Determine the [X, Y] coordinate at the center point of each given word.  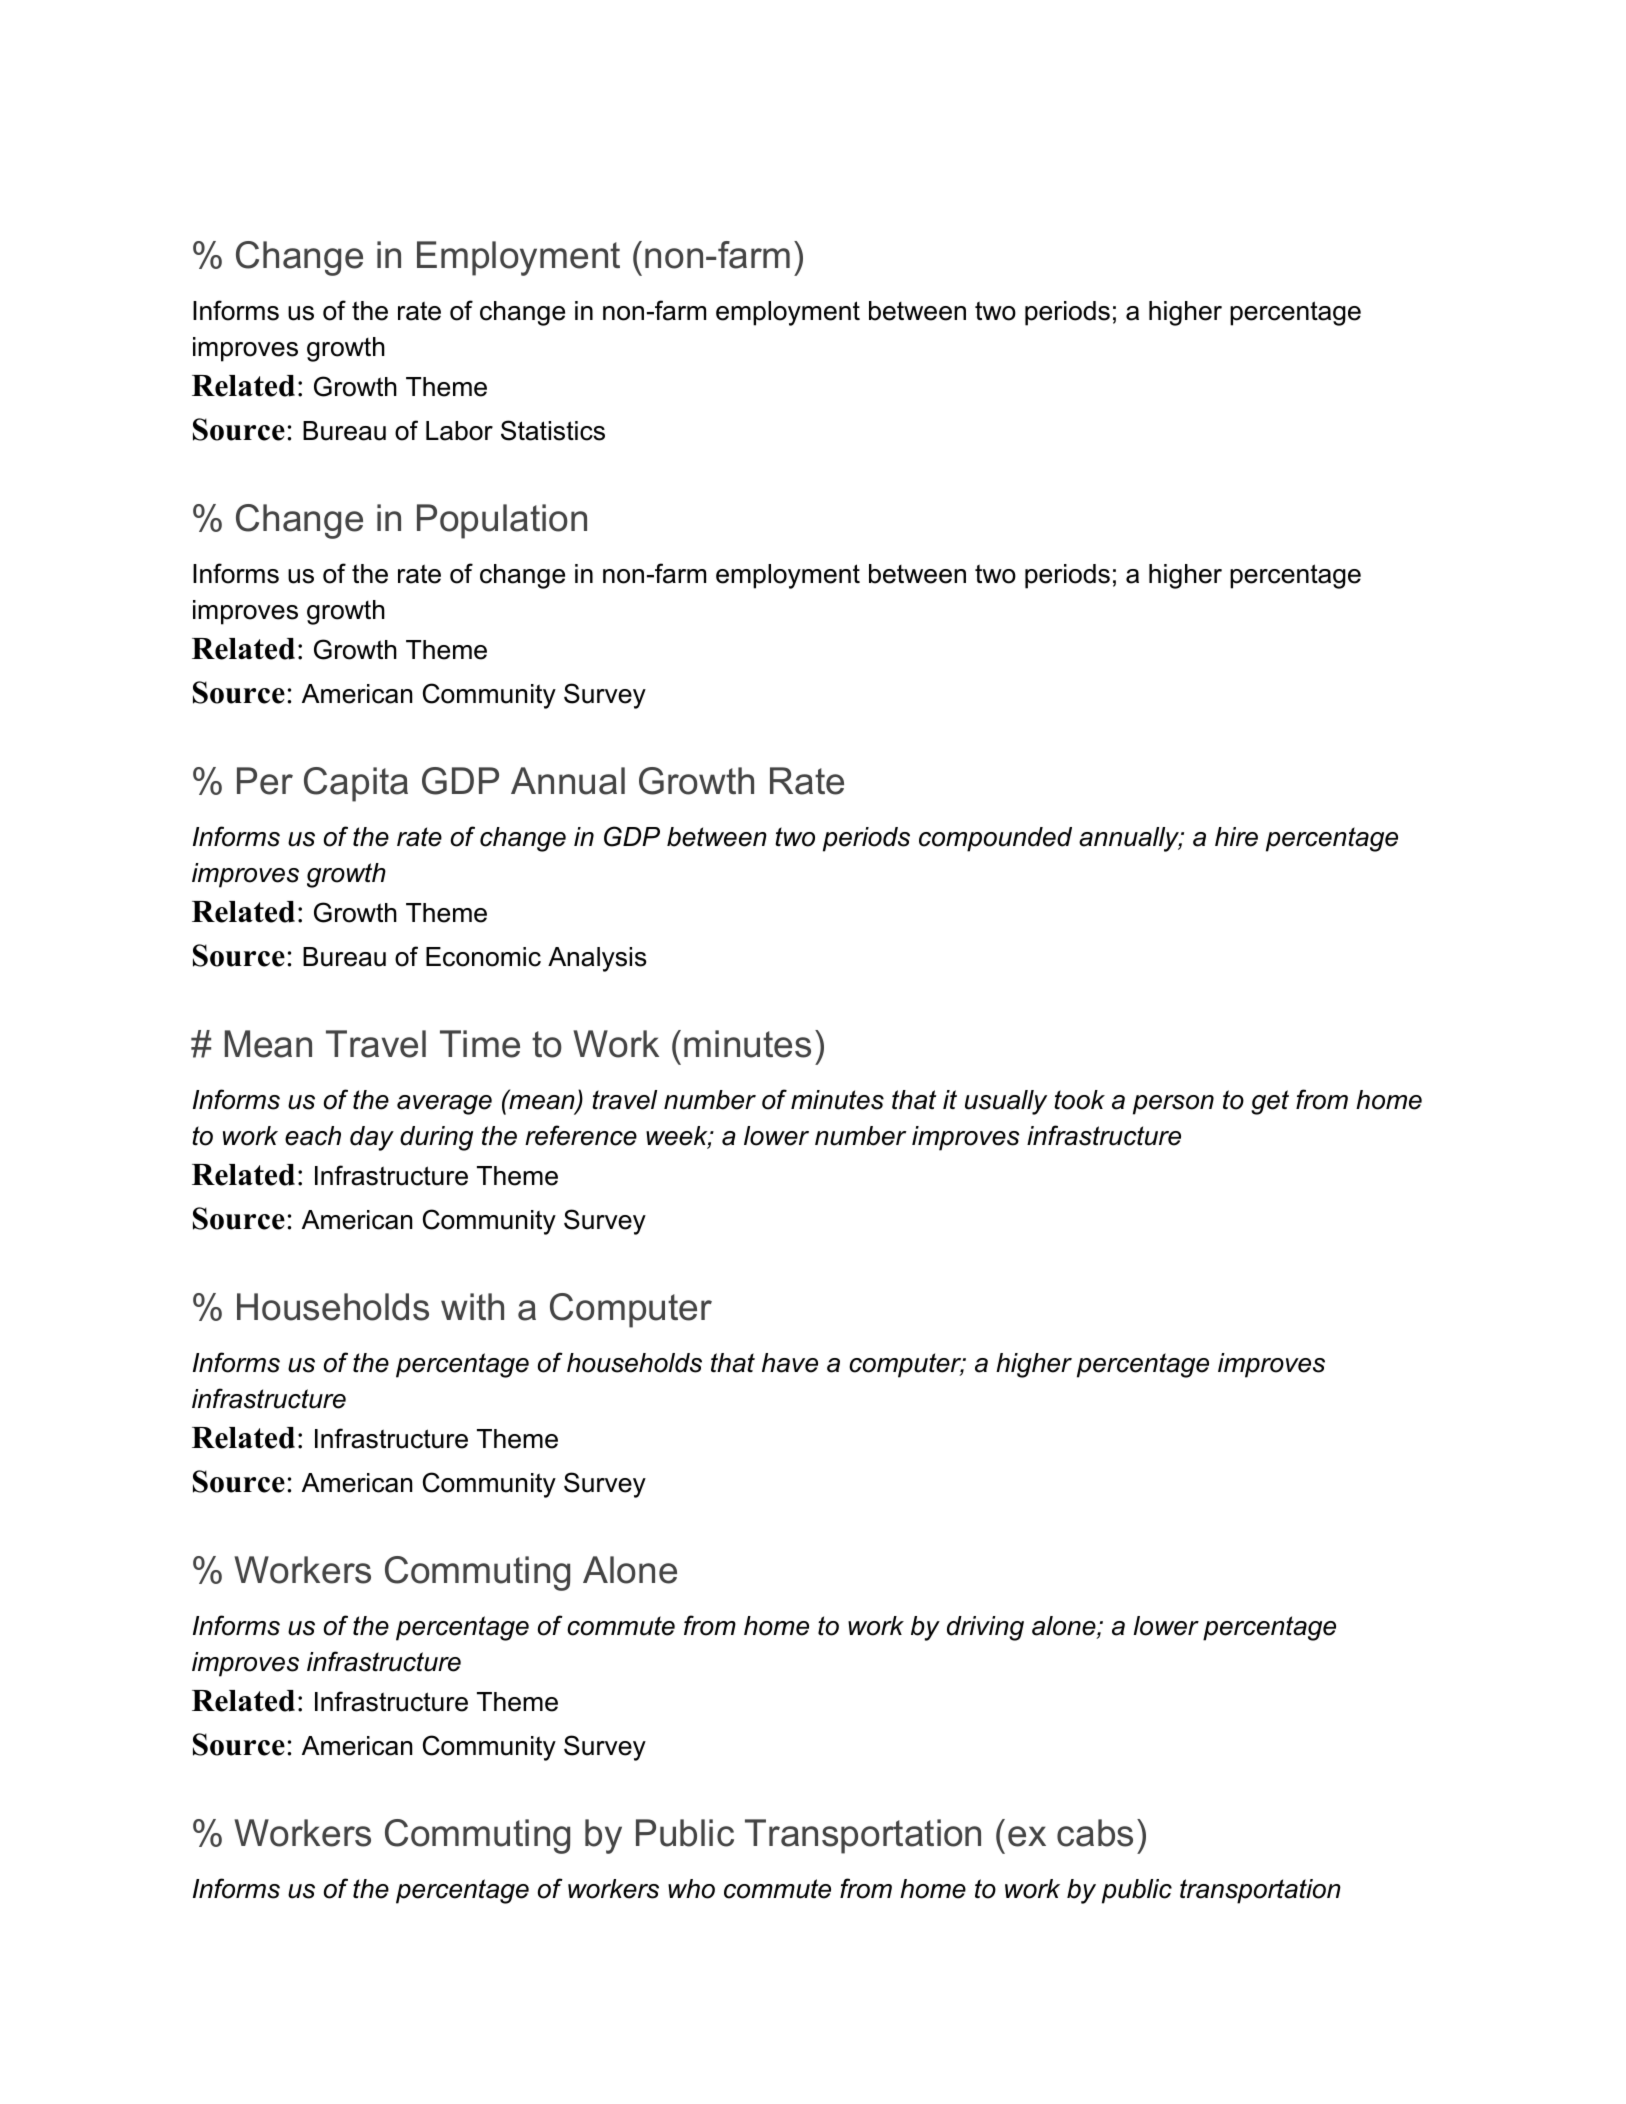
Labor [459, 431]
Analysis [597, 959]
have [790, 1363]
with [472, 1306]
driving [985, 1628]
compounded [995, 839]
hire [1236, 837]
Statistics [553, 430]
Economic [483, 957]
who [691, 1889]
